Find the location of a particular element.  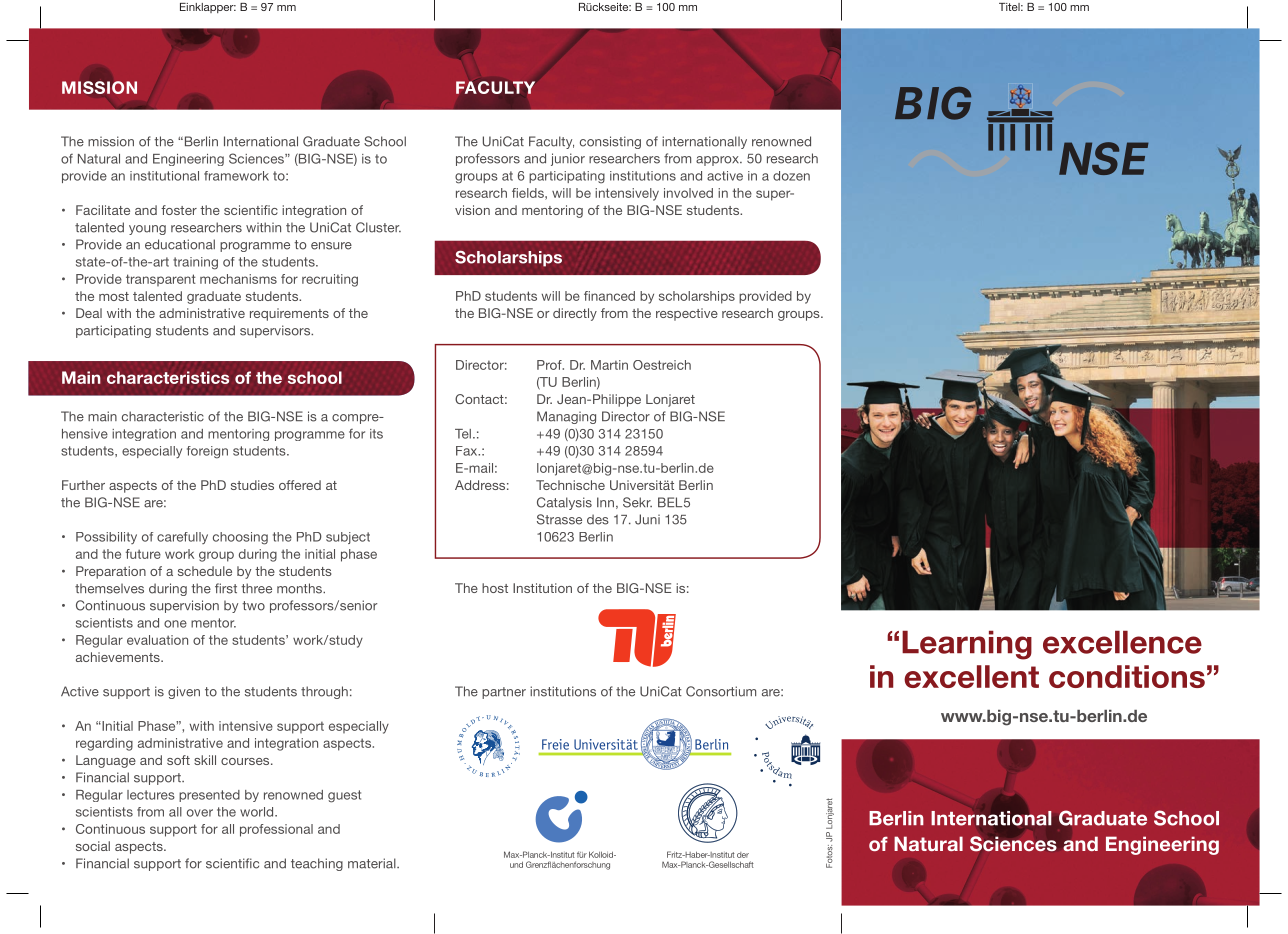

Learning is located at coordinates (967, 645).
